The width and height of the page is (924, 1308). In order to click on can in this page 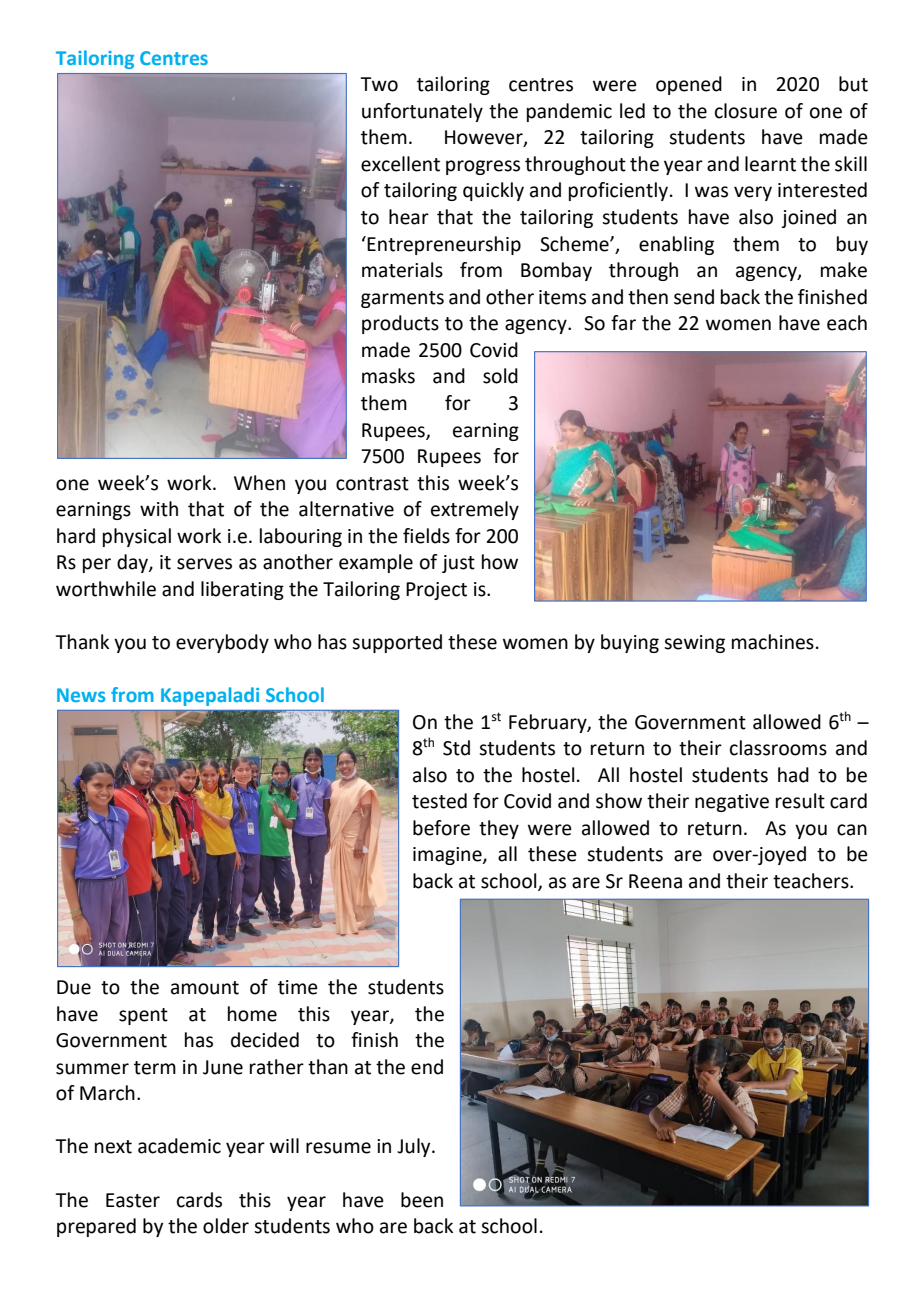, I will do `click(852, 830)`.
